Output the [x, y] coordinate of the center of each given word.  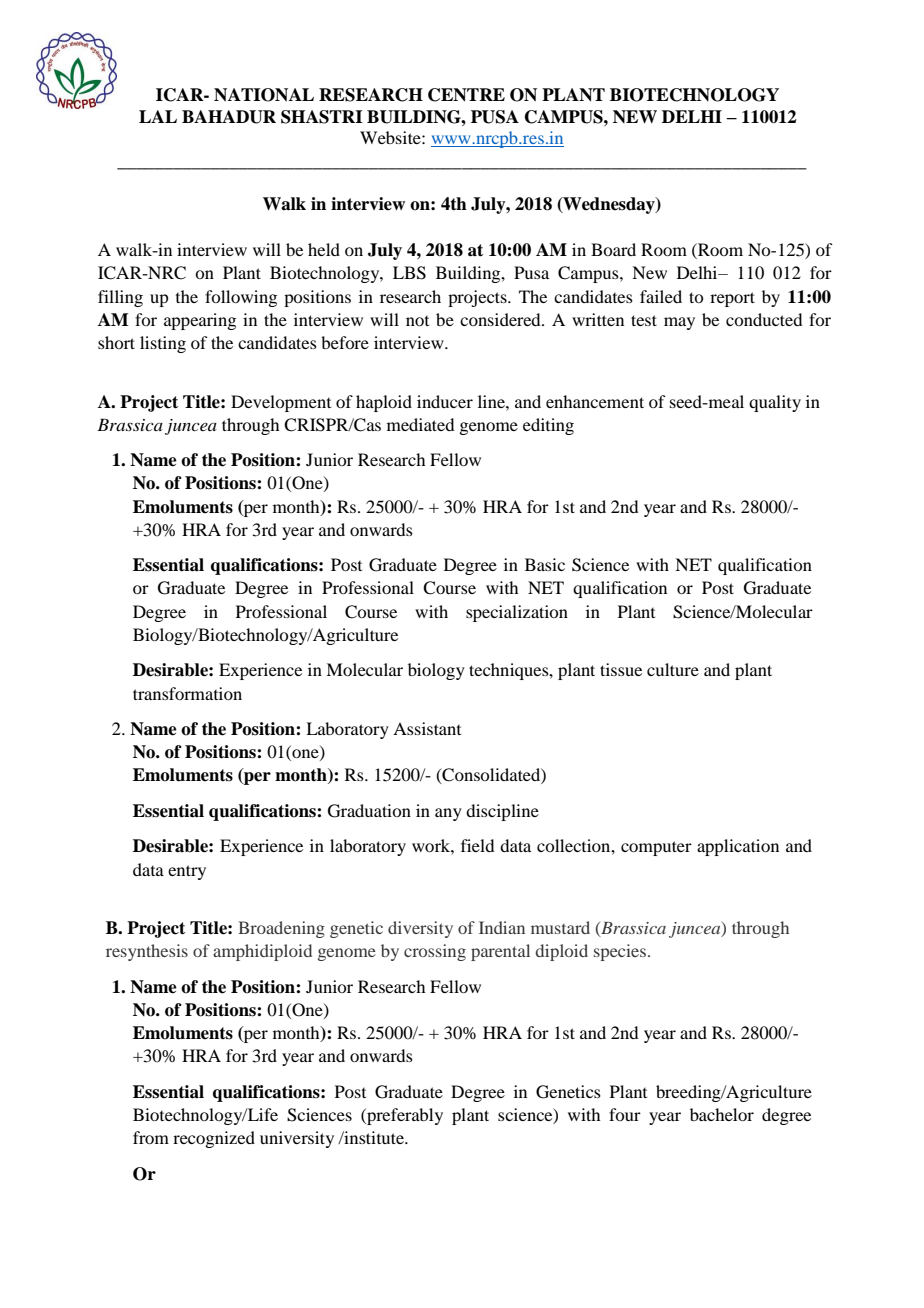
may [679, 323]
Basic [545, 564]
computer [656, 848]
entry [187, 872]
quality [775, 403]
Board [613, 249]
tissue [621, 669]
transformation [187, 693]
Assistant [427, 728]
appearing [200, 321]
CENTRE [466, 95]
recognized [214, 1139]
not [417, 321]
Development [281, 403]
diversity [420, 929]
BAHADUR [229, 117]
